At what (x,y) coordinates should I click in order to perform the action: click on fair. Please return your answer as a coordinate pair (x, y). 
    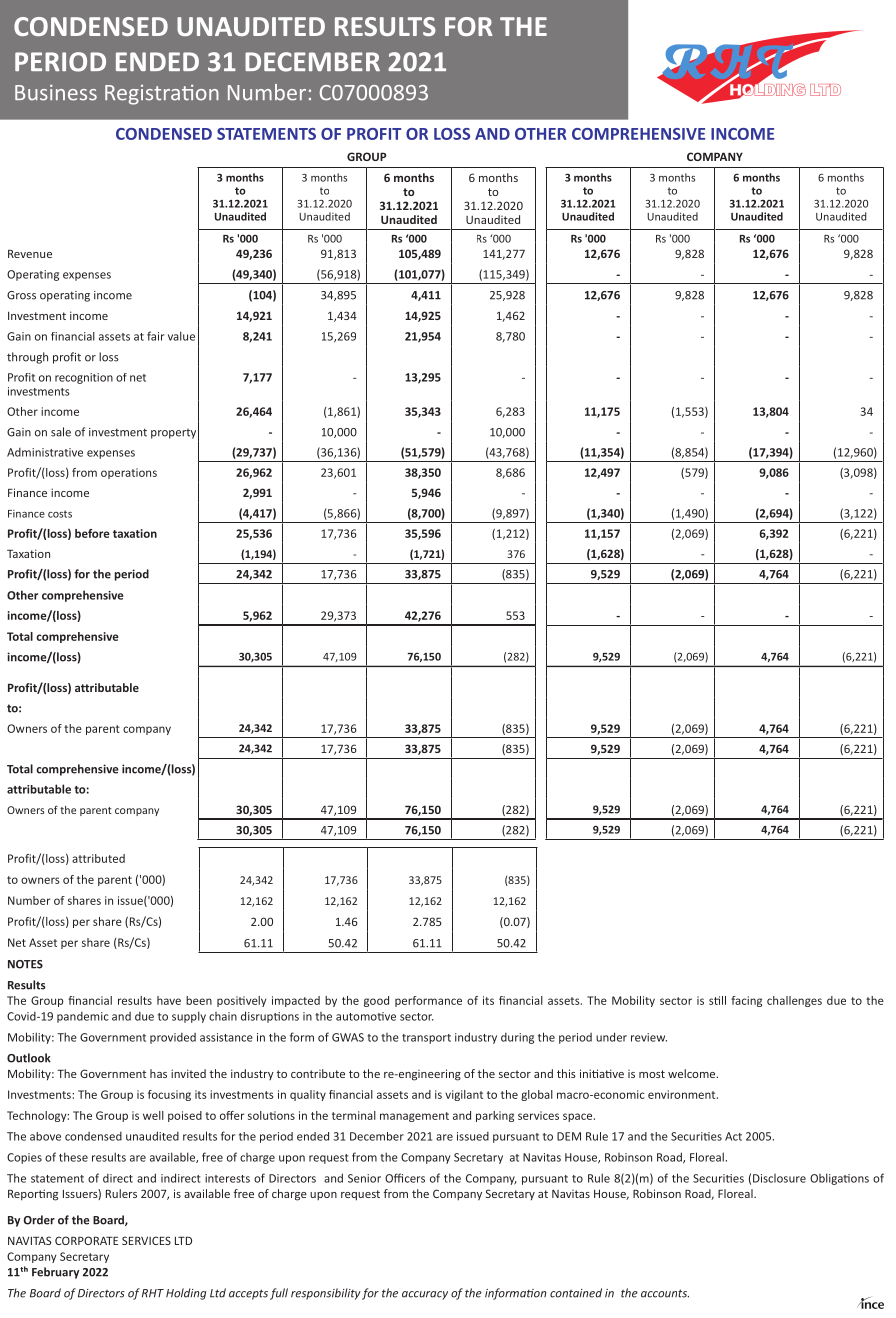
    Looking at the image, I should click on (155, 336).
